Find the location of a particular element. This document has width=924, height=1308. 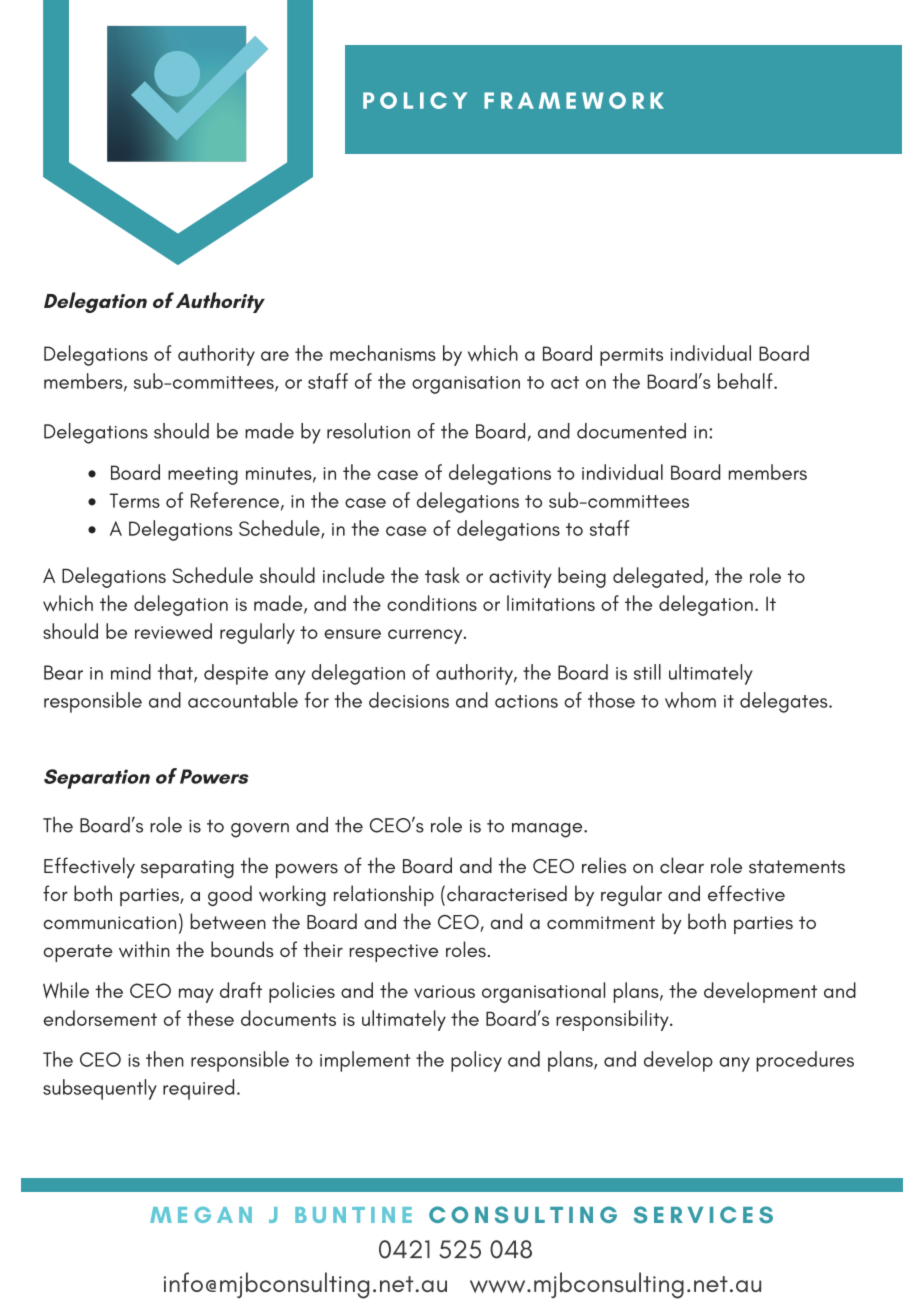

decisions is located at coordinates (409, 700).
